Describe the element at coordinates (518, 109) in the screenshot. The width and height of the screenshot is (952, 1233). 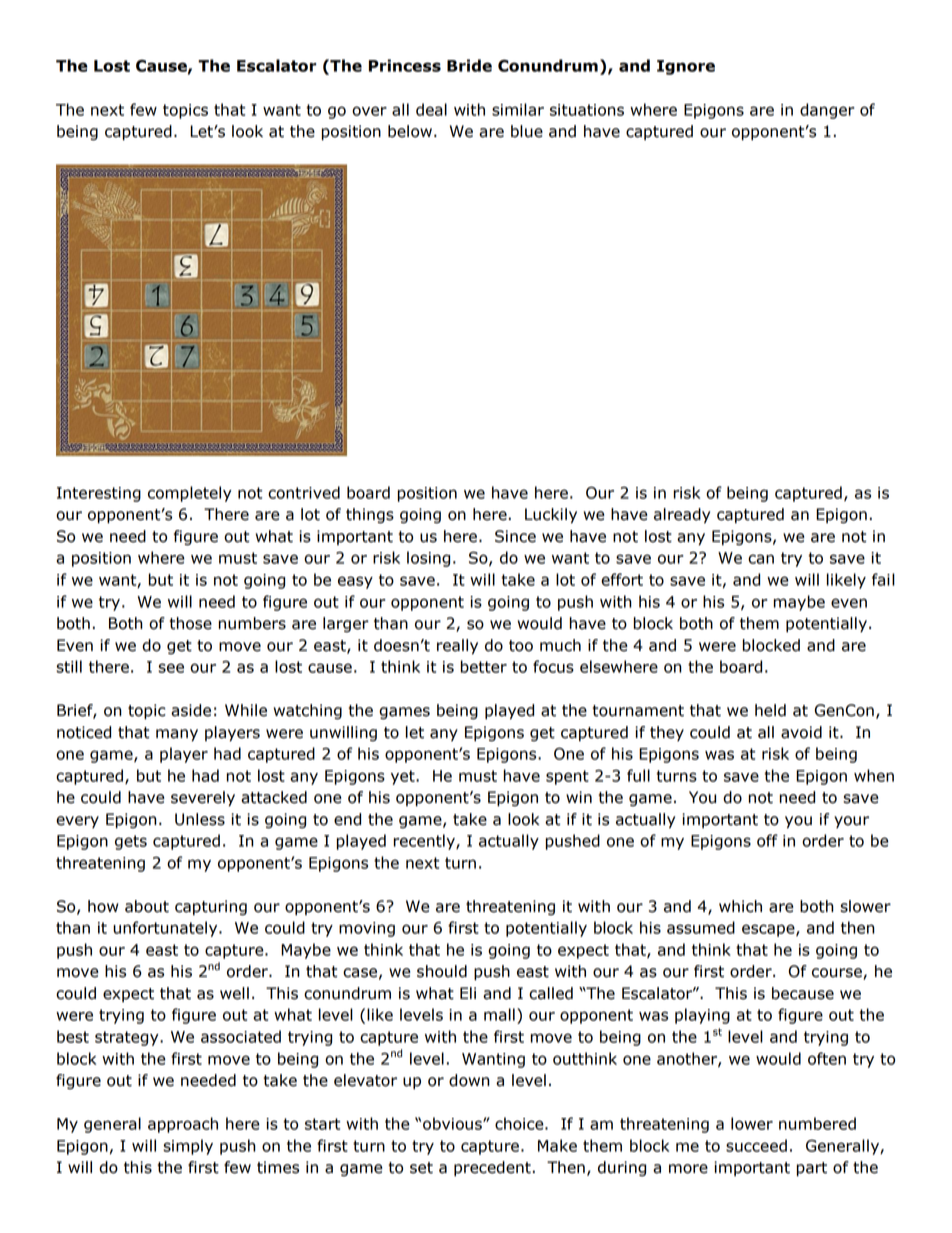
I see `similar` at that location.
